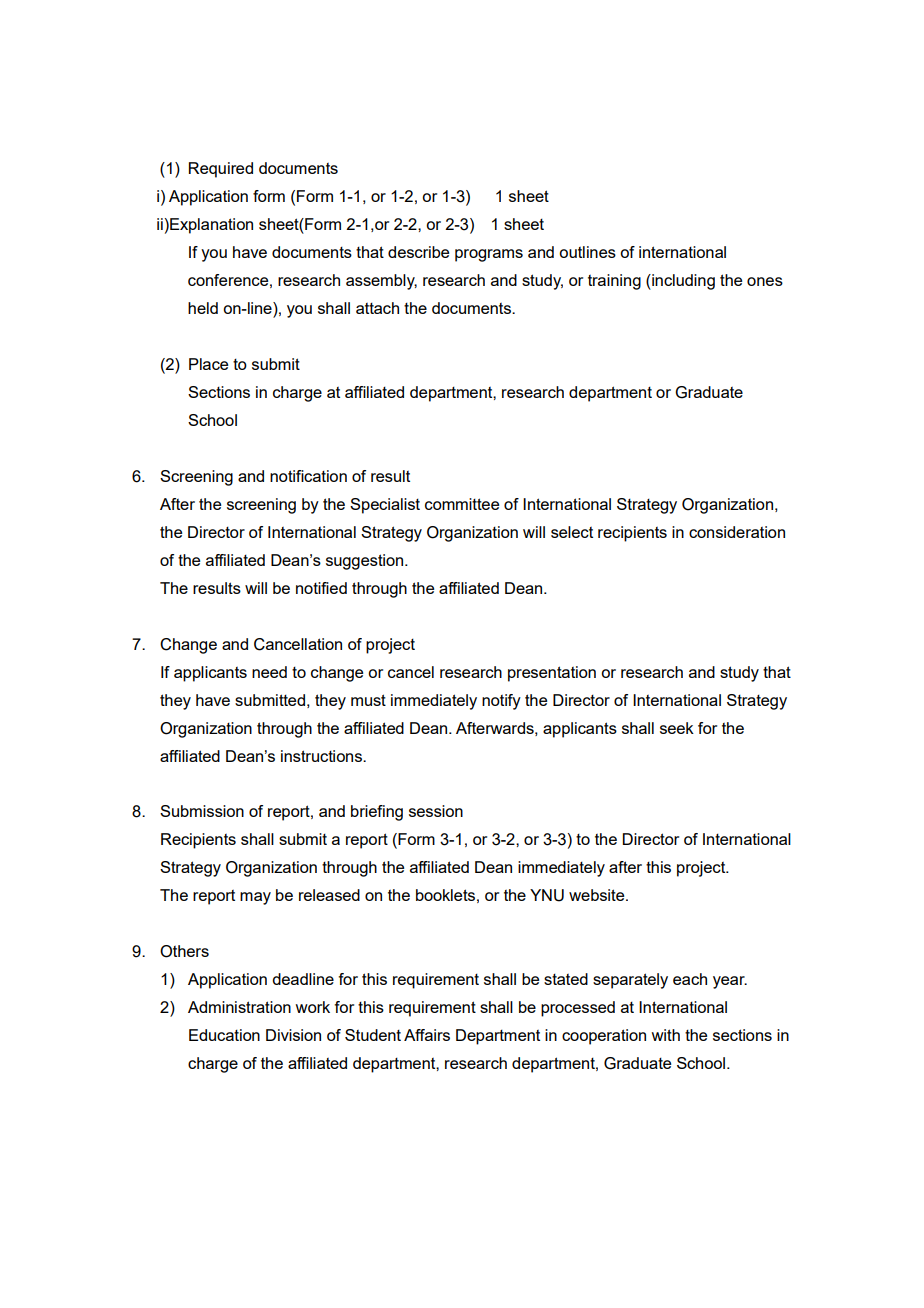 This page has height=1308, width=924. Describe the element at coordinates (552, 674) in the page. I see `presentation` at that location.
